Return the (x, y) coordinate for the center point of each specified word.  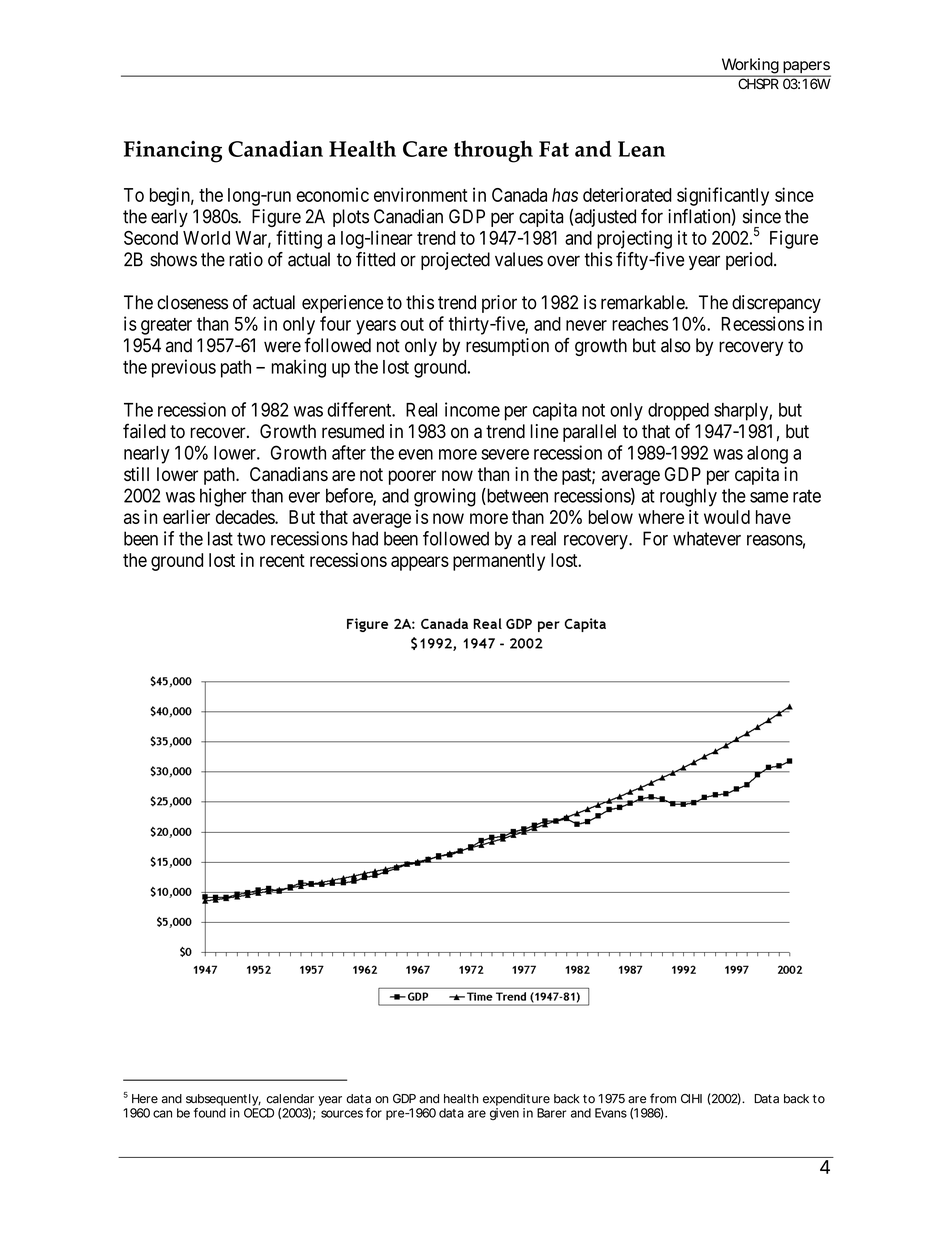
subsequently (222, 1100)
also (676, 345)
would (727, 517)
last (220, 538)
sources (342, 1114)
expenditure (516, 1099)
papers (806, 68)
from (663, 1098)
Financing (173, 152)
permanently (499, 562)
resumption (507, 347)
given (504, 1114)
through (493, 151)
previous (184, 368)
